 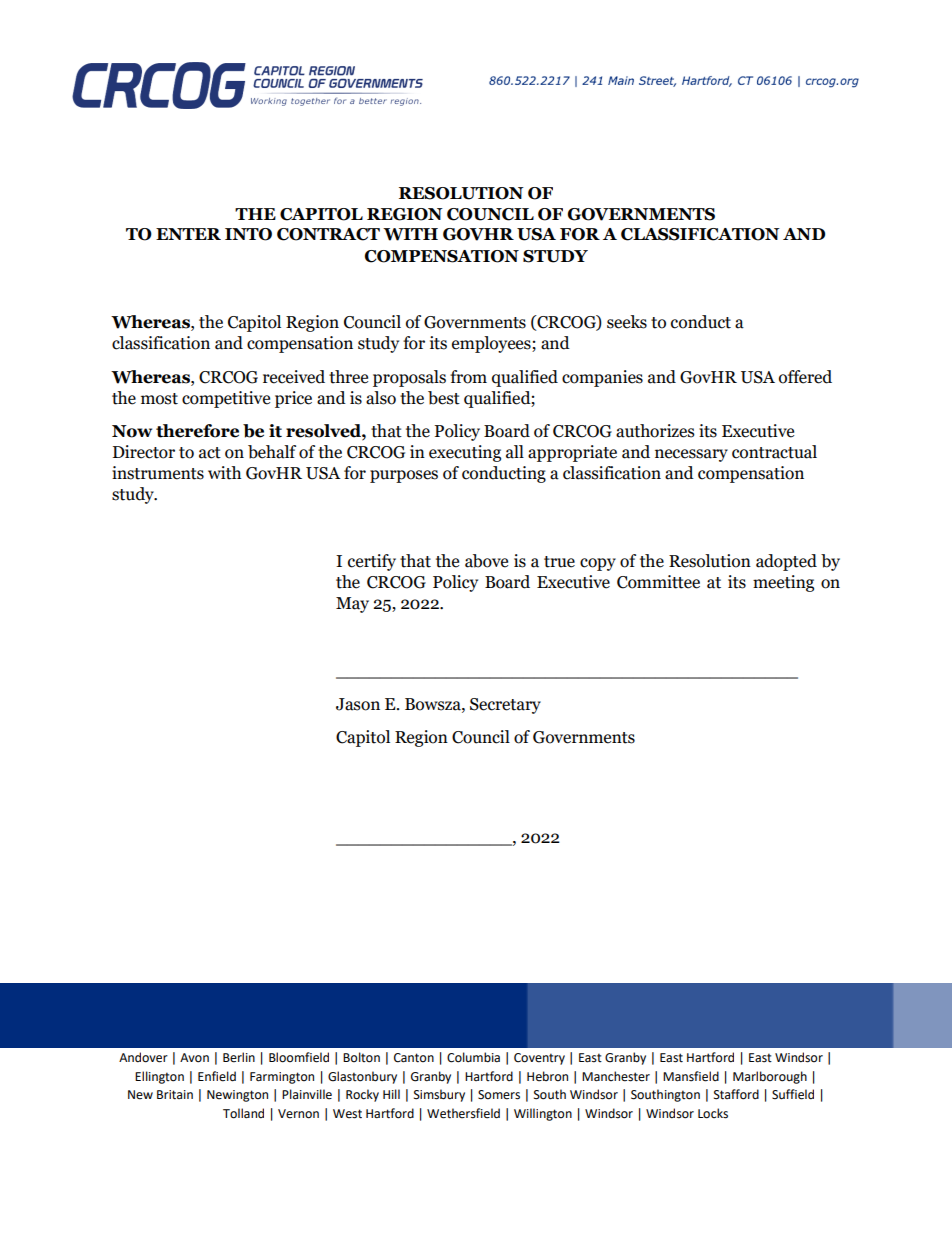 What do you see at coordinates (188, 234) in the screenshot?
I see `ENTER` at bounding box center [188, 234].
